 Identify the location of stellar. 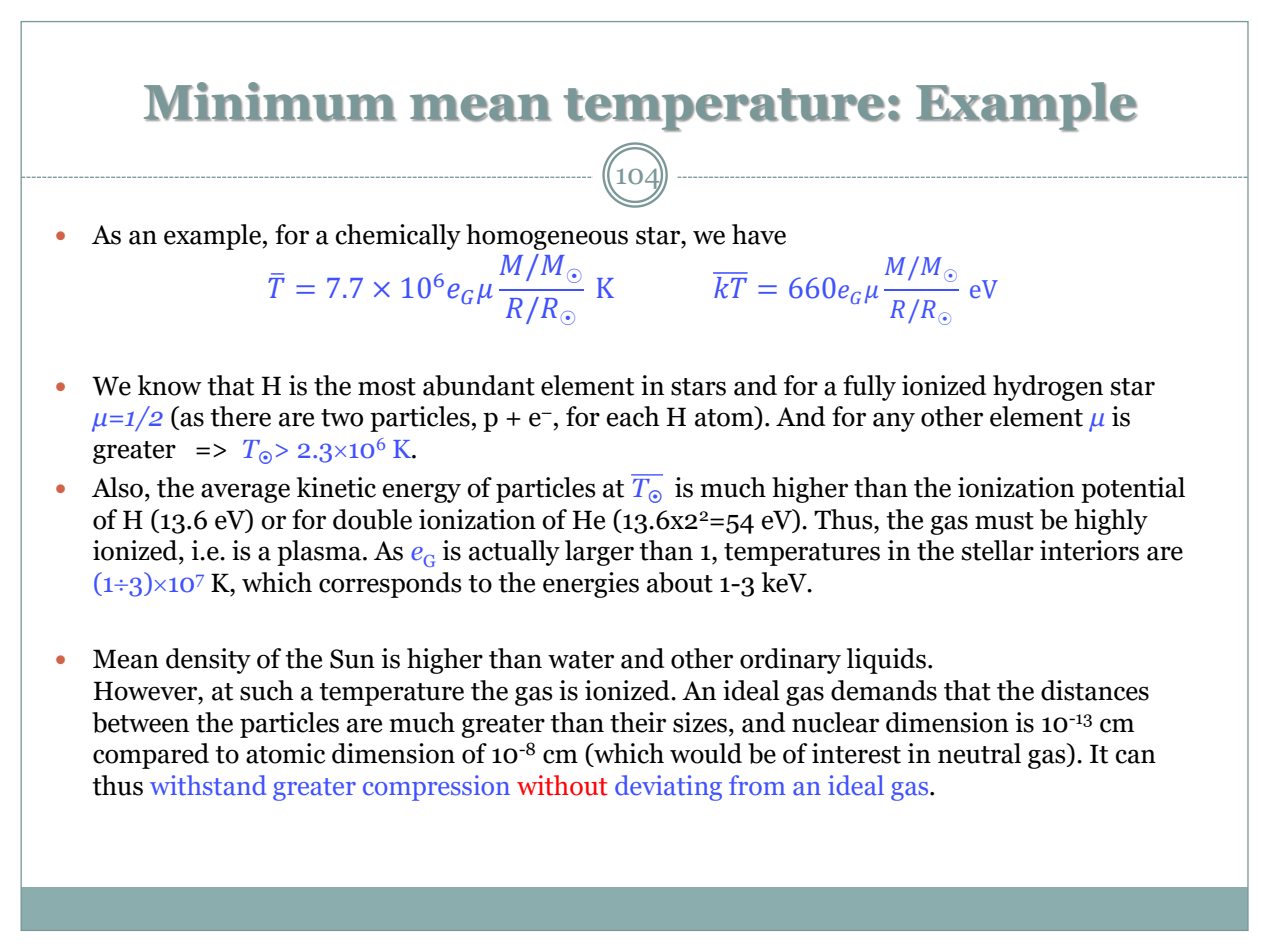
(998, 550).
